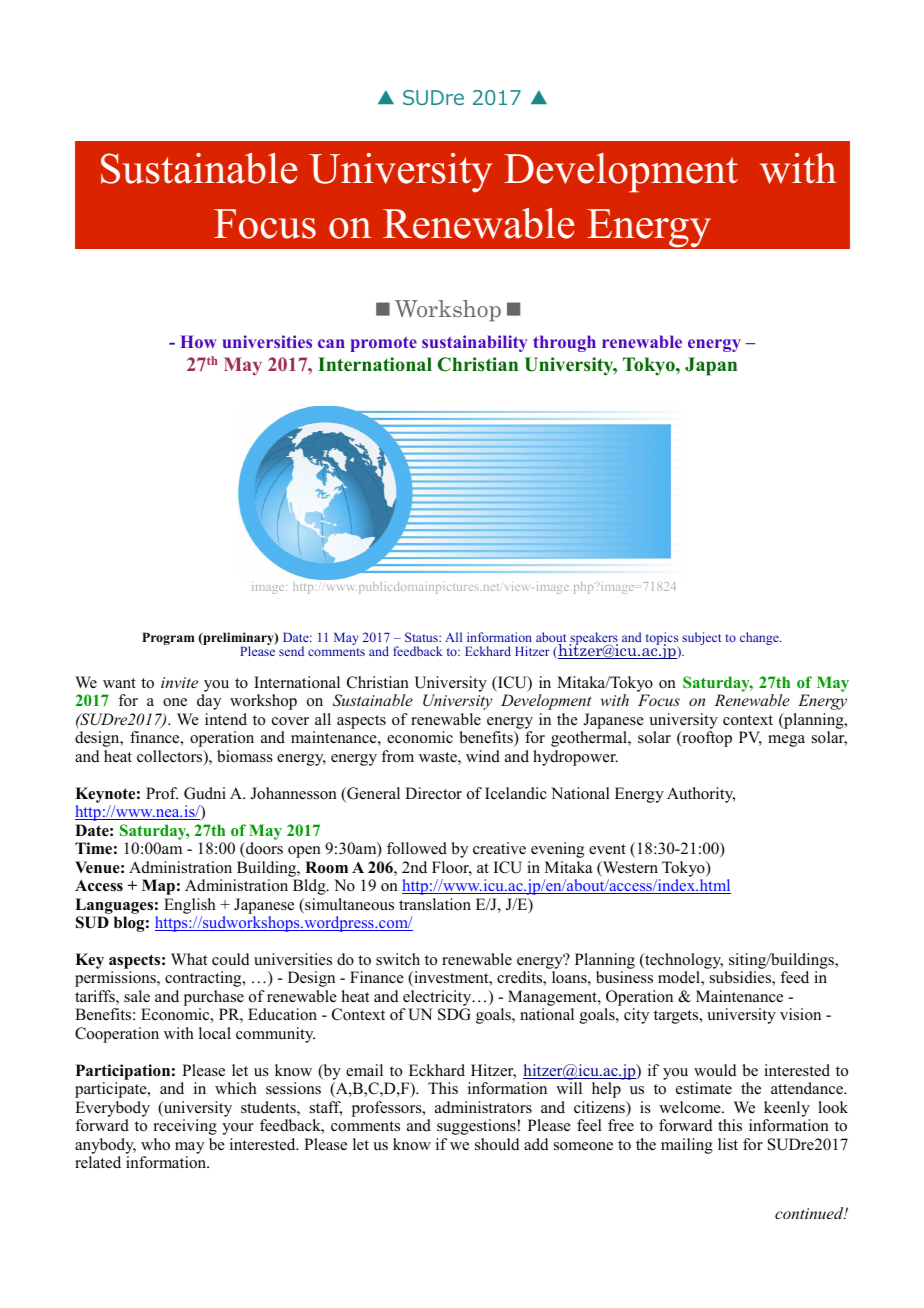 This page has height=1308, width=924. Describe the element at coordinates (475, 343) in the page. I see `sustainability` at that location.
